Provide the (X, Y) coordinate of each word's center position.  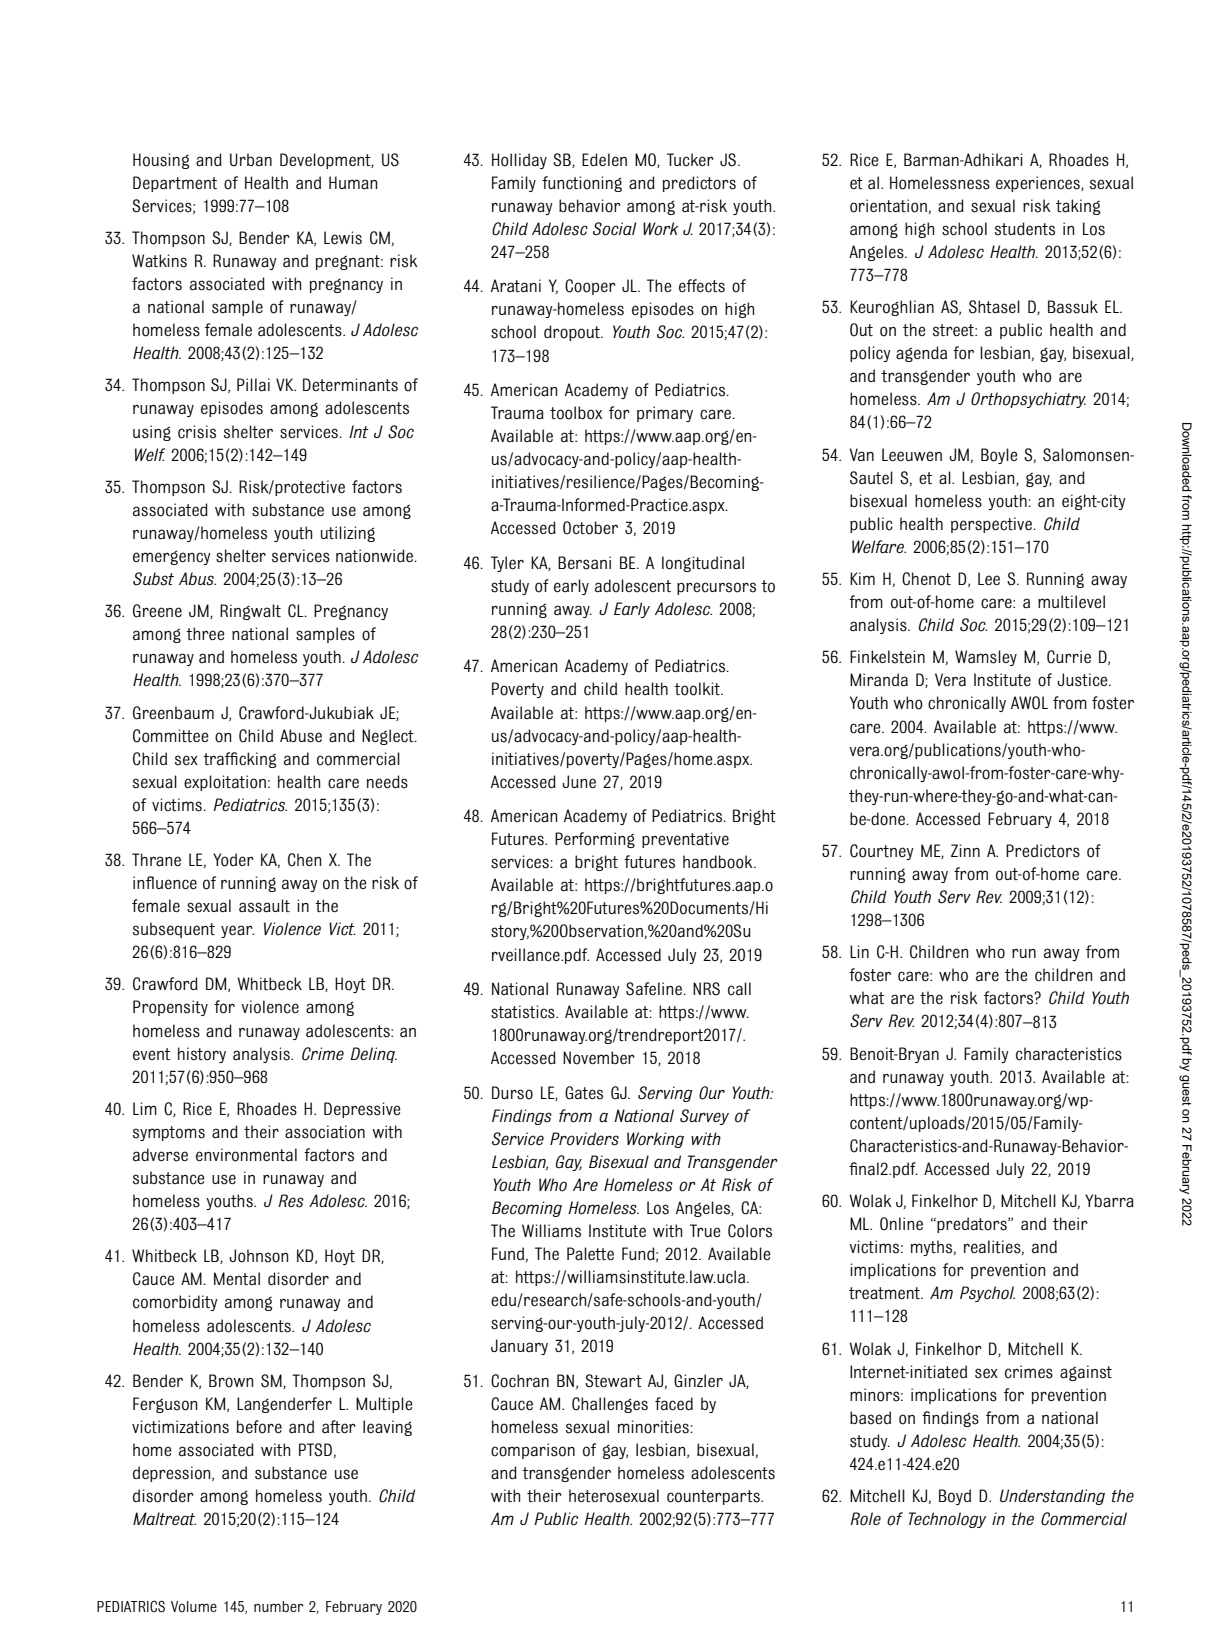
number (278, 1606)
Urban (251, 160)
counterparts (714, 1497)
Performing (595, 840)
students (1025, 229)
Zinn (965, 850)
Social (614, 229)
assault (264, 906)
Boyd (955, 1497)
